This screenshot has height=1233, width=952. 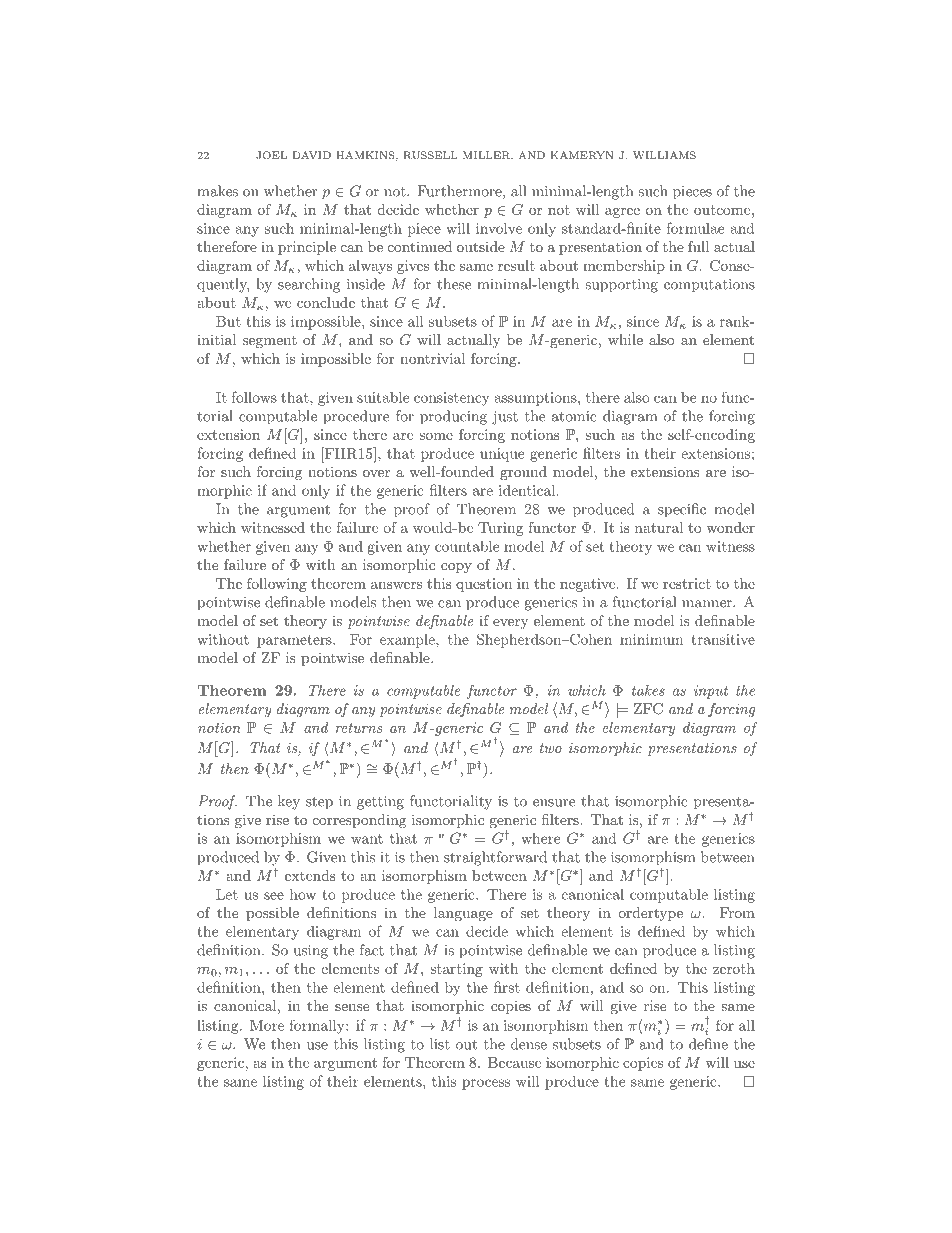 I want to click on From, so click(x=737, y=912).
